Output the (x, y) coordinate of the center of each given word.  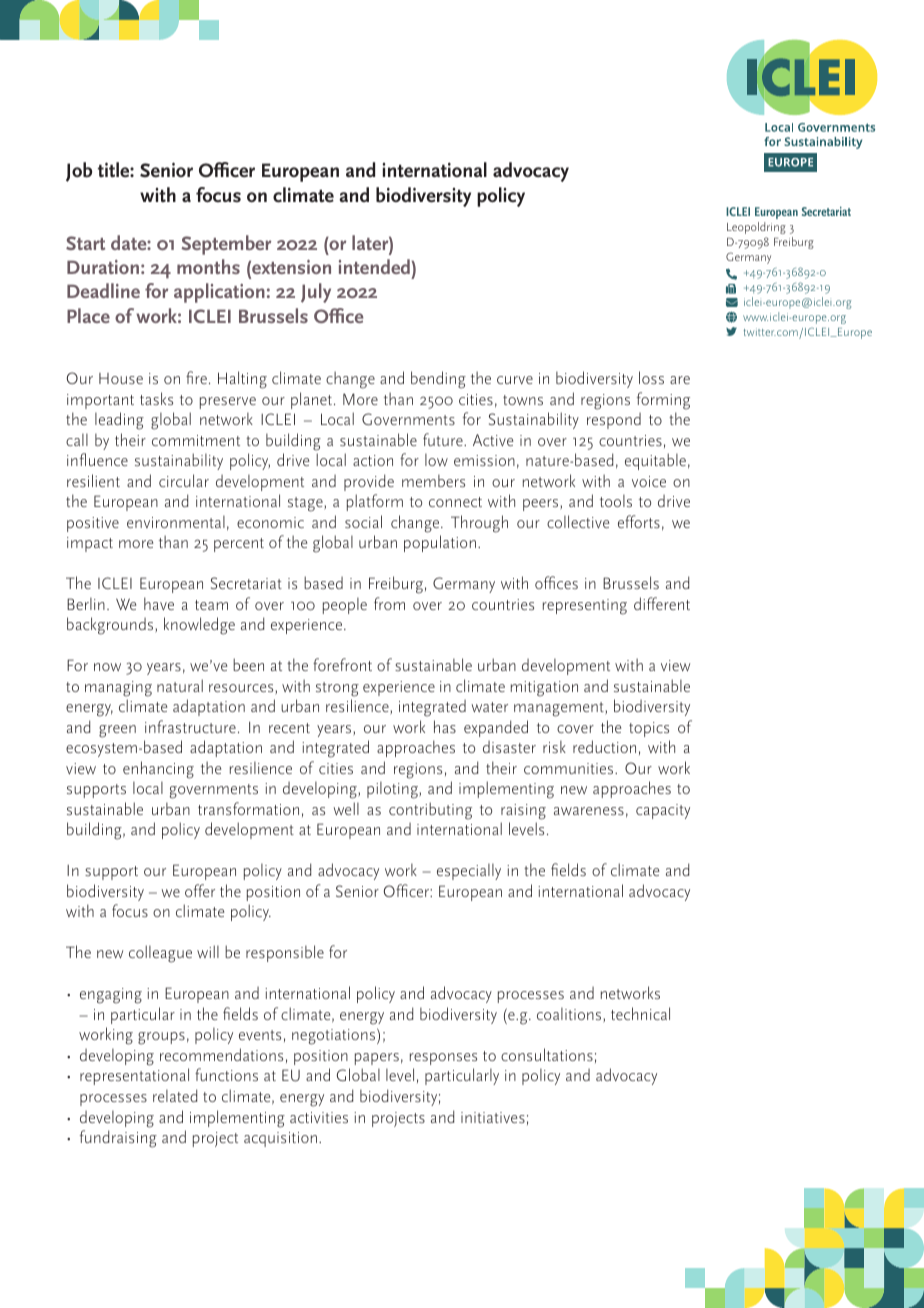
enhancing (158, 770)
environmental (176, 521)
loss (651, 377)
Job (79, 172)
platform (375, 502)
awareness (589, 811)
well (346, 808)
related (175, 1095)
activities (319, 1117)
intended (374, 266)
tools (616, 500)
